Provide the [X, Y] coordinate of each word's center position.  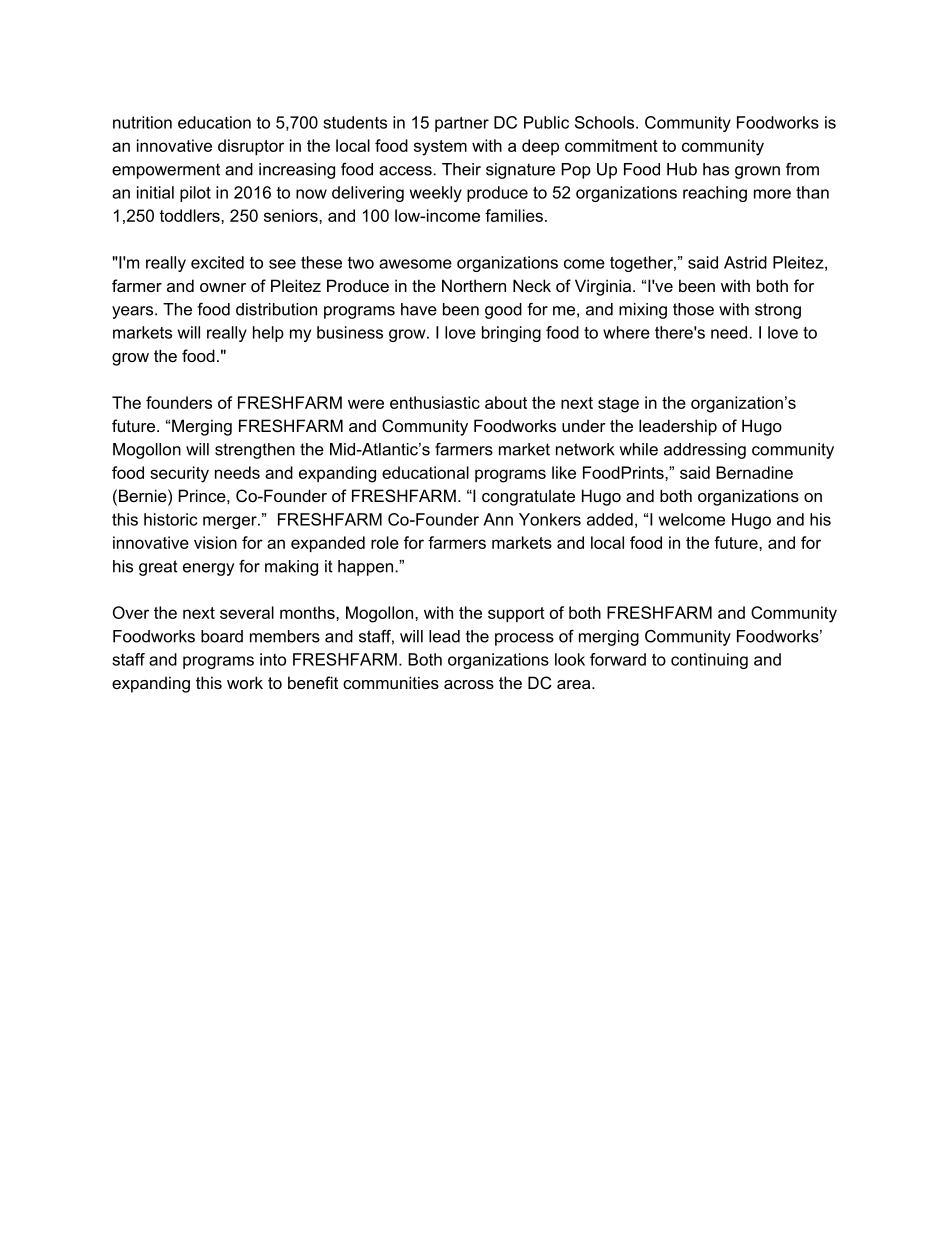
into [273, 659]
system [440, 148]
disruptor [251, 147]
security [179, 474]
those [693, 309]
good [503, 311]
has [716, 169]
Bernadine [754, 472]
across [469, 684]
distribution [276, 309]
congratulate [528, 497]
